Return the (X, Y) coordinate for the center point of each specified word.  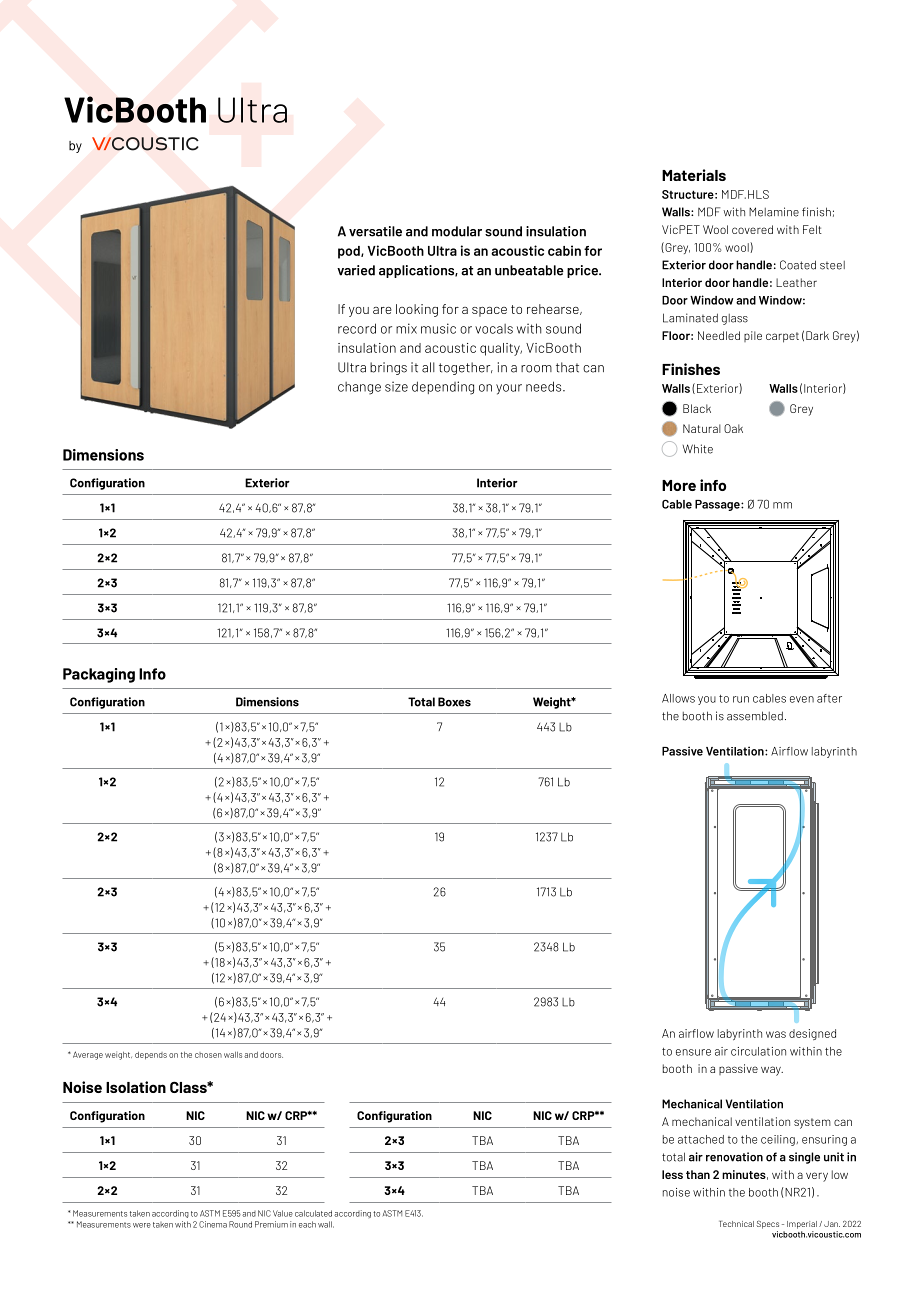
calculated (313, 1213)
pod (350, 252)
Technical (736, 1224)
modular (457, 231)
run (741, 699)
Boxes (454, 702)
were (142, 1225)
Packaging (99, 675)
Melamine (774, 212)
